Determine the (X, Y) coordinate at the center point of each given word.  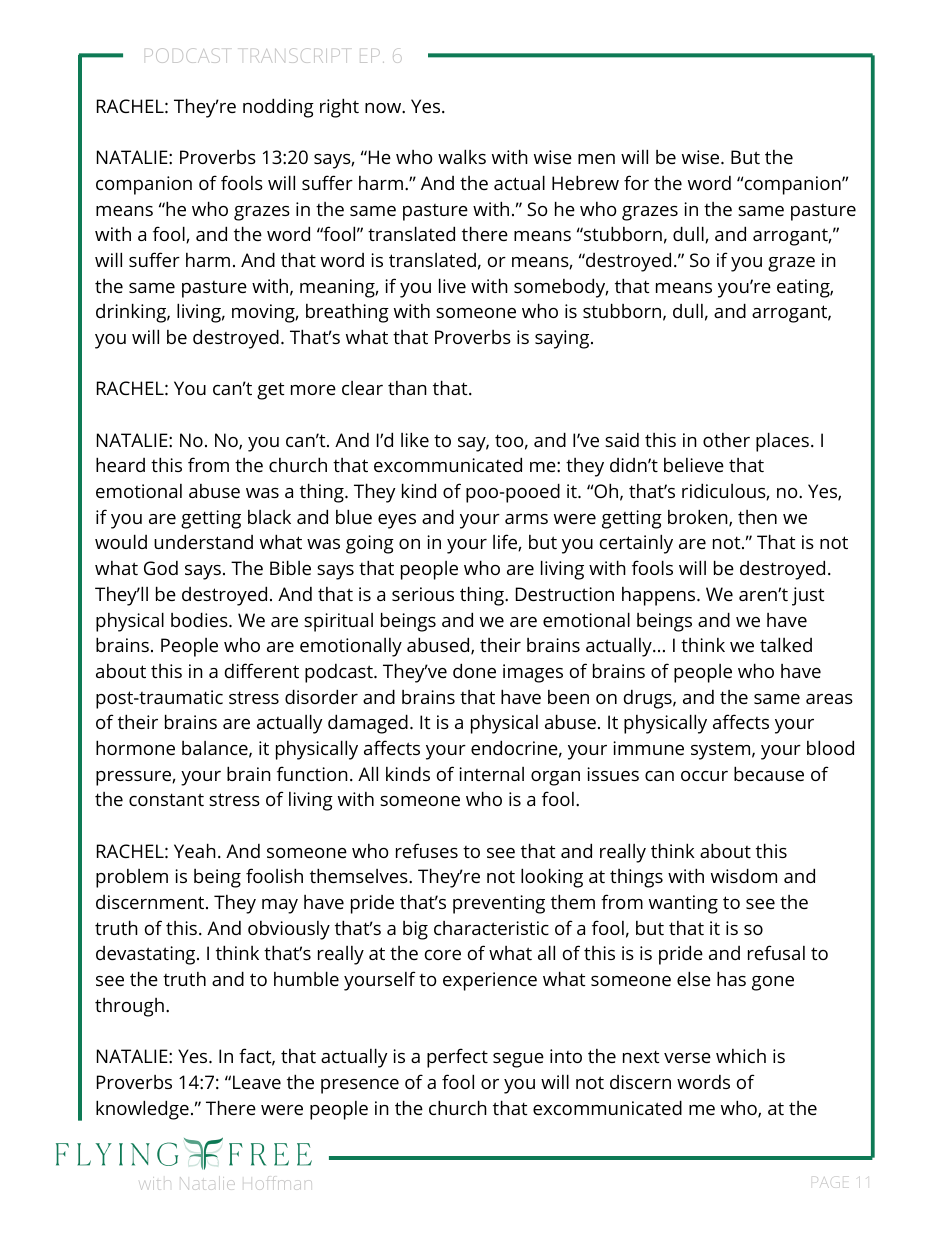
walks (462, 156)
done (474, 670)
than (407, 388)
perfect (457, 1058)
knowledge (142, 1110)
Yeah (195, 850)
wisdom (744, 875)
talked (786, 644)
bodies (200, 619)
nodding (278, 108)
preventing (499, 904)
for (636, 182)
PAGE (832, 1182)
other (726, 440)
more (313, 390)
